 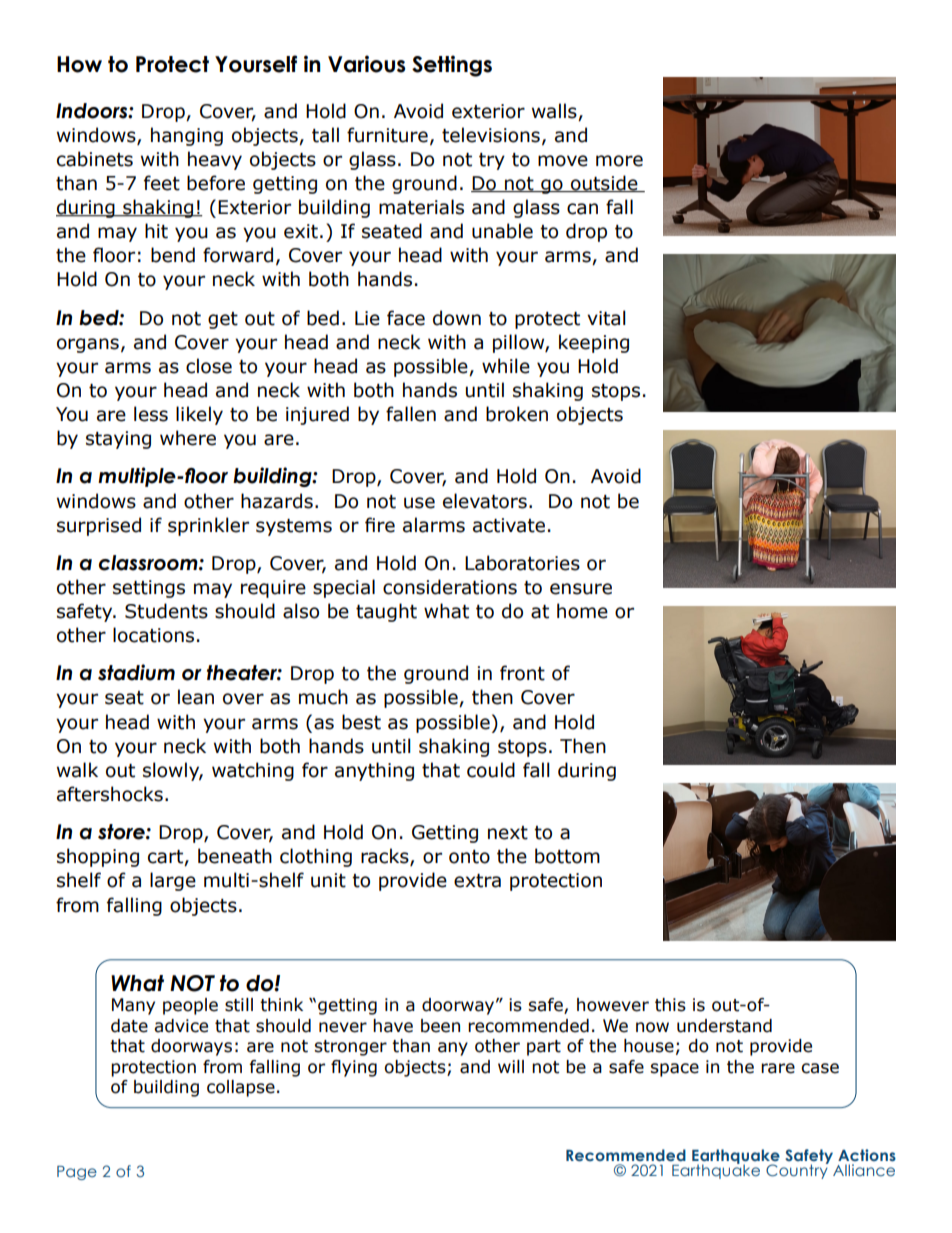 What do you see at coordinates (567, 856) in the screenshot?
I see `bottom` at bounding box center [567, 856].
